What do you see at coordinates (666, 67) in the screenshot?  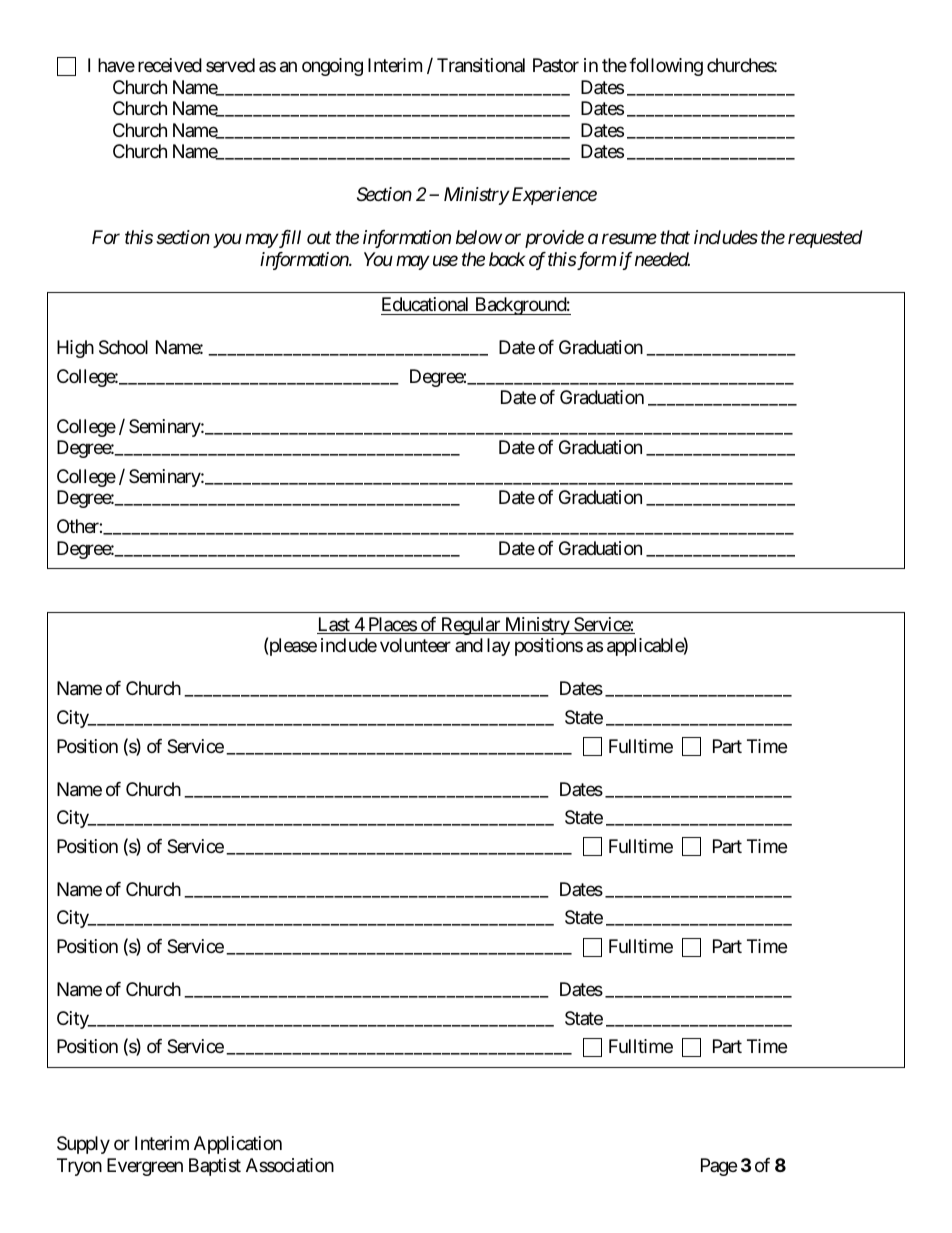 I see `following` at bounding box center [666, 67].
